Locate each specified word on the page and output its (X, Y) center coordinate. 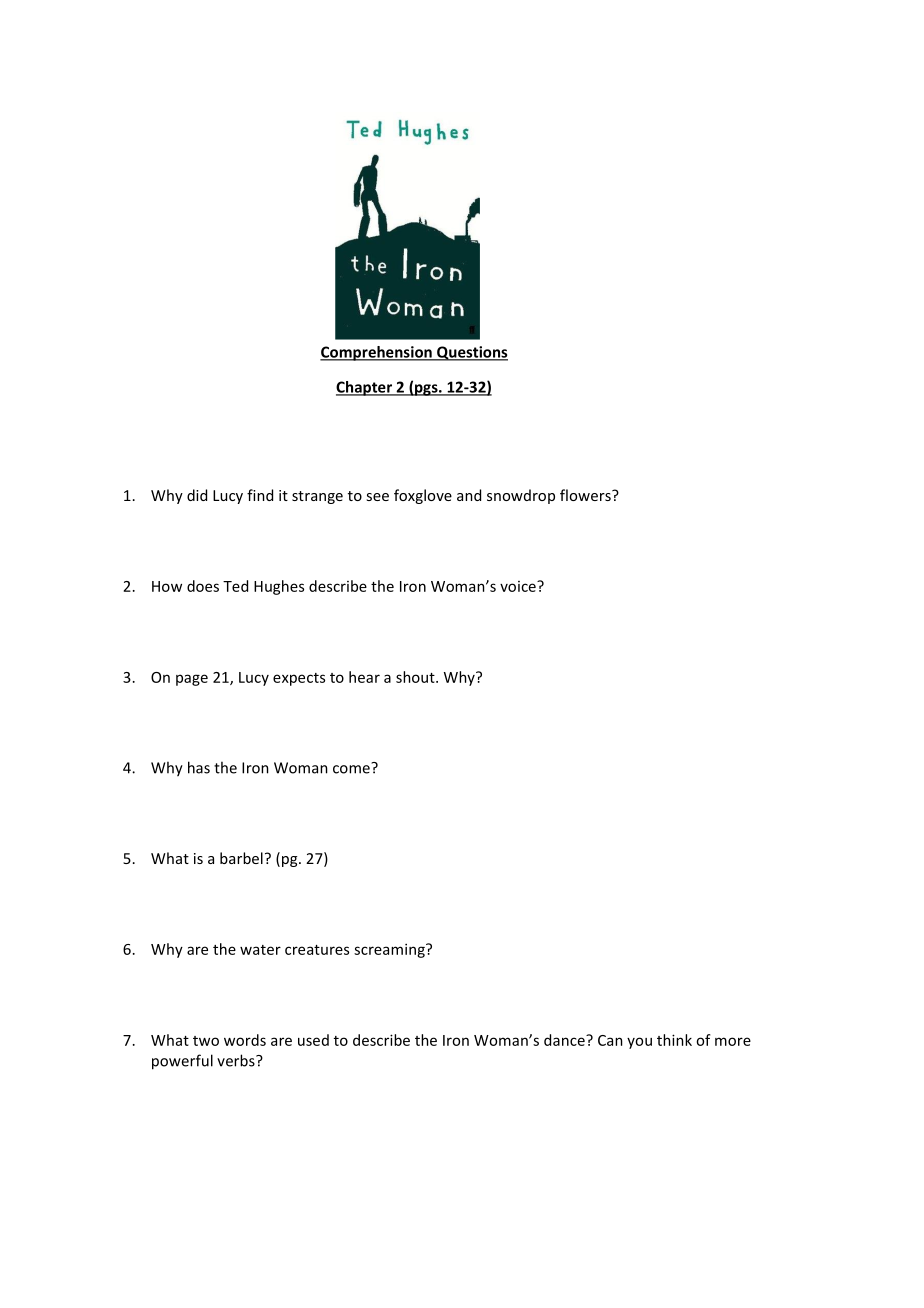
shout (416, 677)
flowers (586, 495)
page (192, 680)
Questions (471, 353)
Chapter (365, 388)
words (245, 1040)
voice (519, 586)
